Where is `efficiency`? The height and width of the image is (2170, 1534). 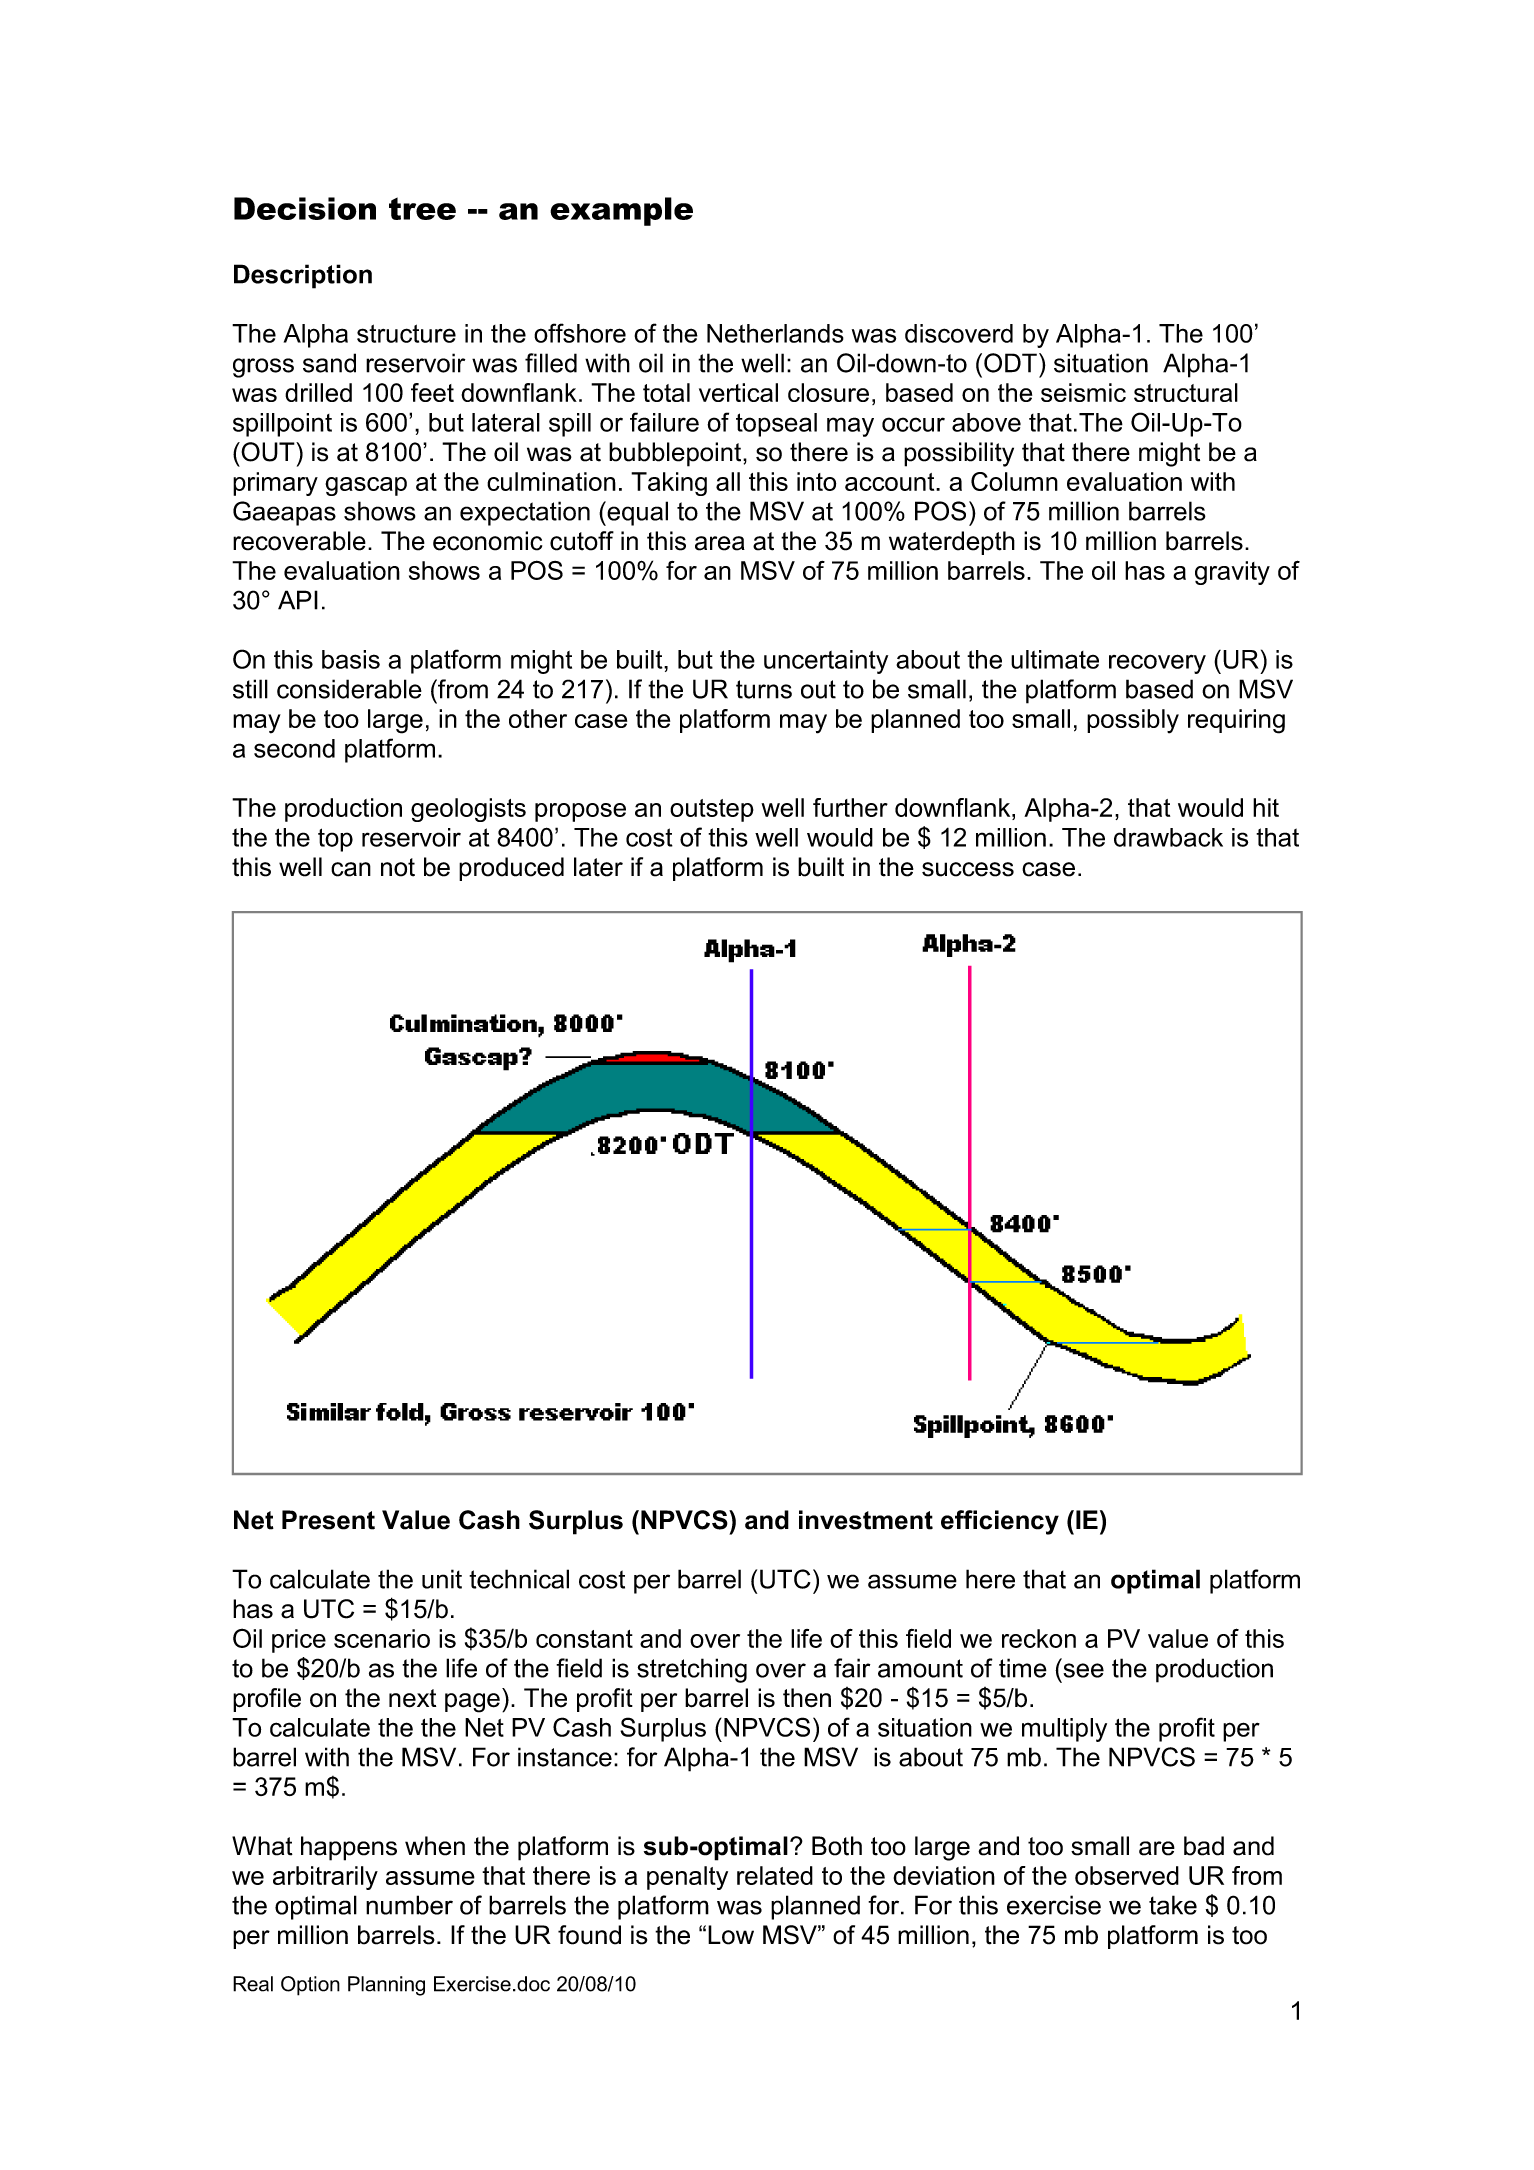
efficiency is located at coordinates (1000, 1522).
